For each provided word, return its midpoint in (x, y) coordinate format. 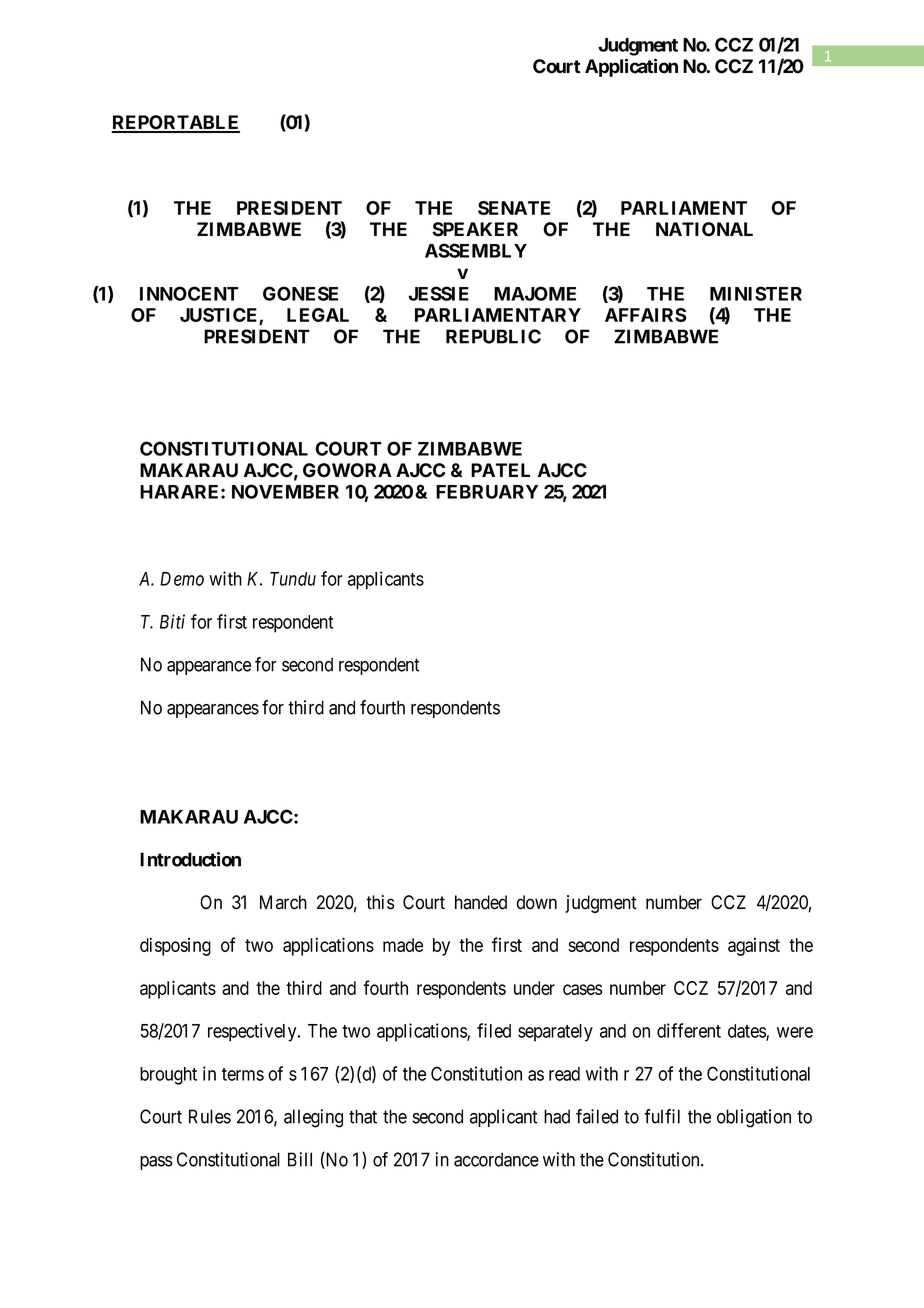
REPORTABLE (175, 123)
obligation (754, 1118)
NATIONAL (704, 229)
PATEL (500, 470)
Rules (210, 1116)
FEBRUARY (487, 492)
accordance (496, 1159)
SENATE (514, 208)
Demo (182, 579)
